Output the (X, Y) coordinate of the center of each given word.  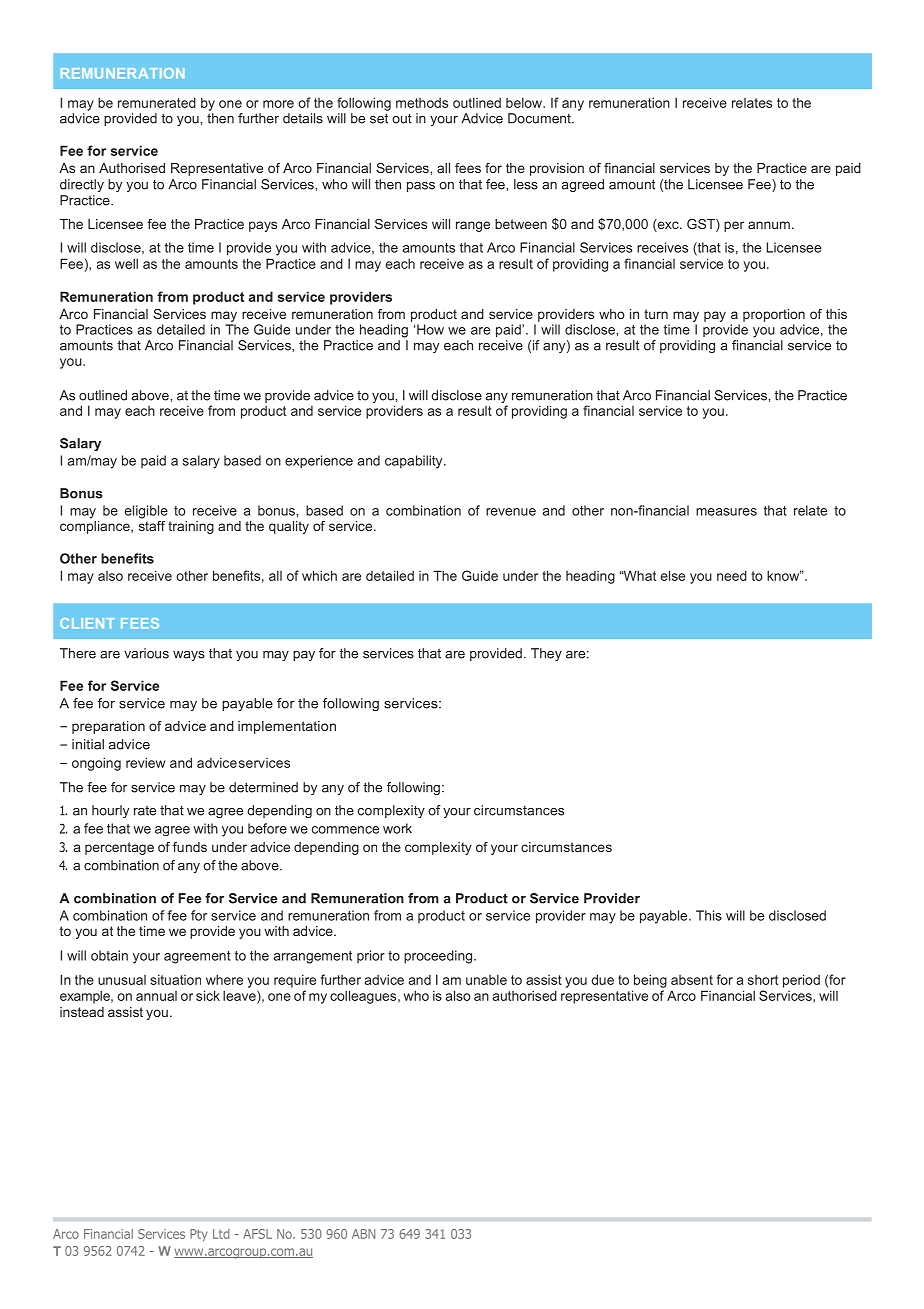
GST (702, 225)
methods (422, 103)
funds (190, 847)
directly (82, 185)
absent (692, 980)
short (763, 980)
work (397, 828)
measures (726, 512)
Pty (199, 1235)
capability (415, 462)
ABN (363, 1234)
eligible (146, 512)
